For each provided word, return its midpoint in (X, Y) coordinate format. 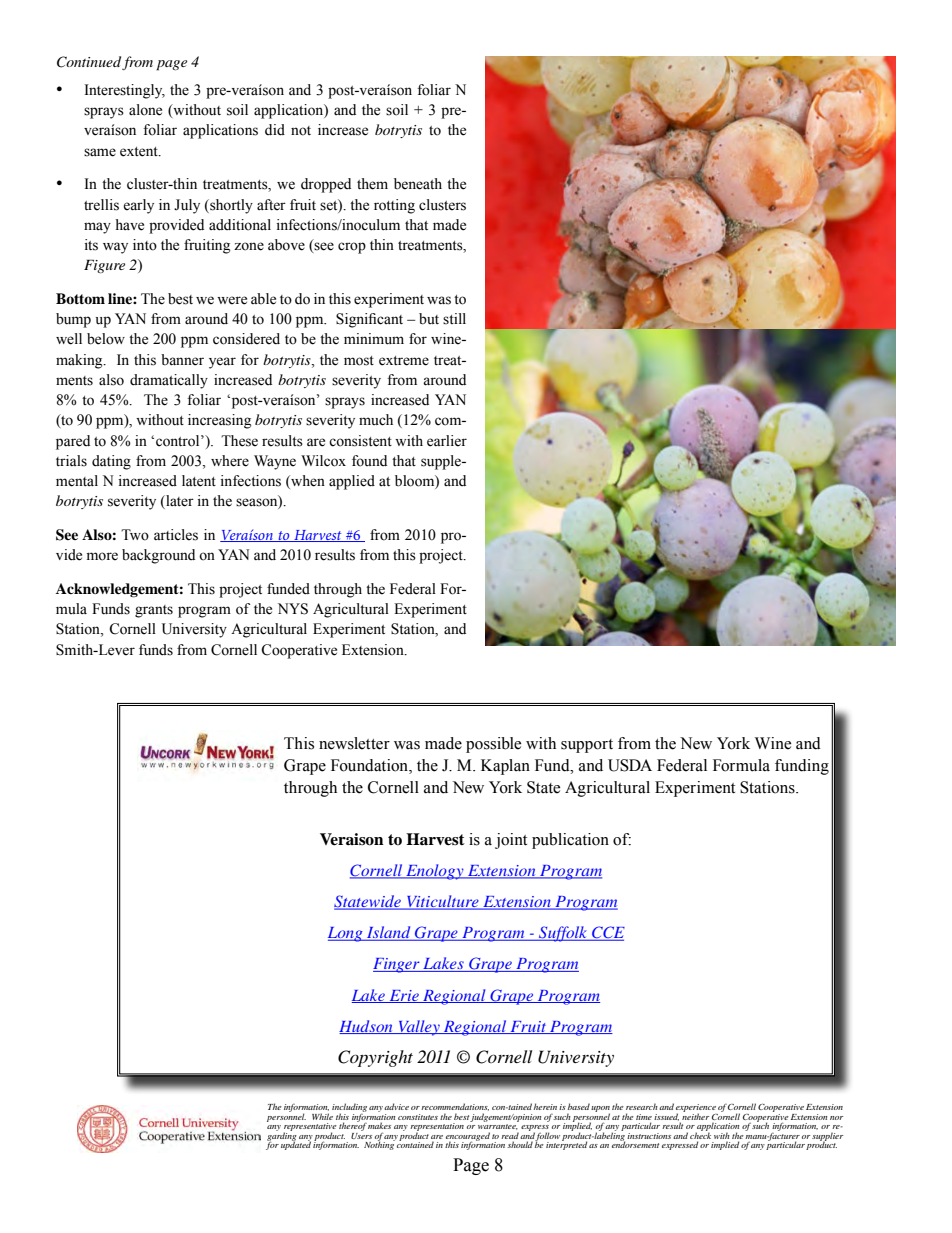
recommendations (455, 1107)
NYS (293, 609)
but (429, 319)
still (454, 319)
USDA (630, 765)
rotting (394, 206)
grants (154, 611)
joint (511, 841)
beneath (418, 184)
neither (695, 1115)
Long (346, 934)
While (322, 1116)
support (587, 746)
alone (145, 110)
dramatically (169, 381)
